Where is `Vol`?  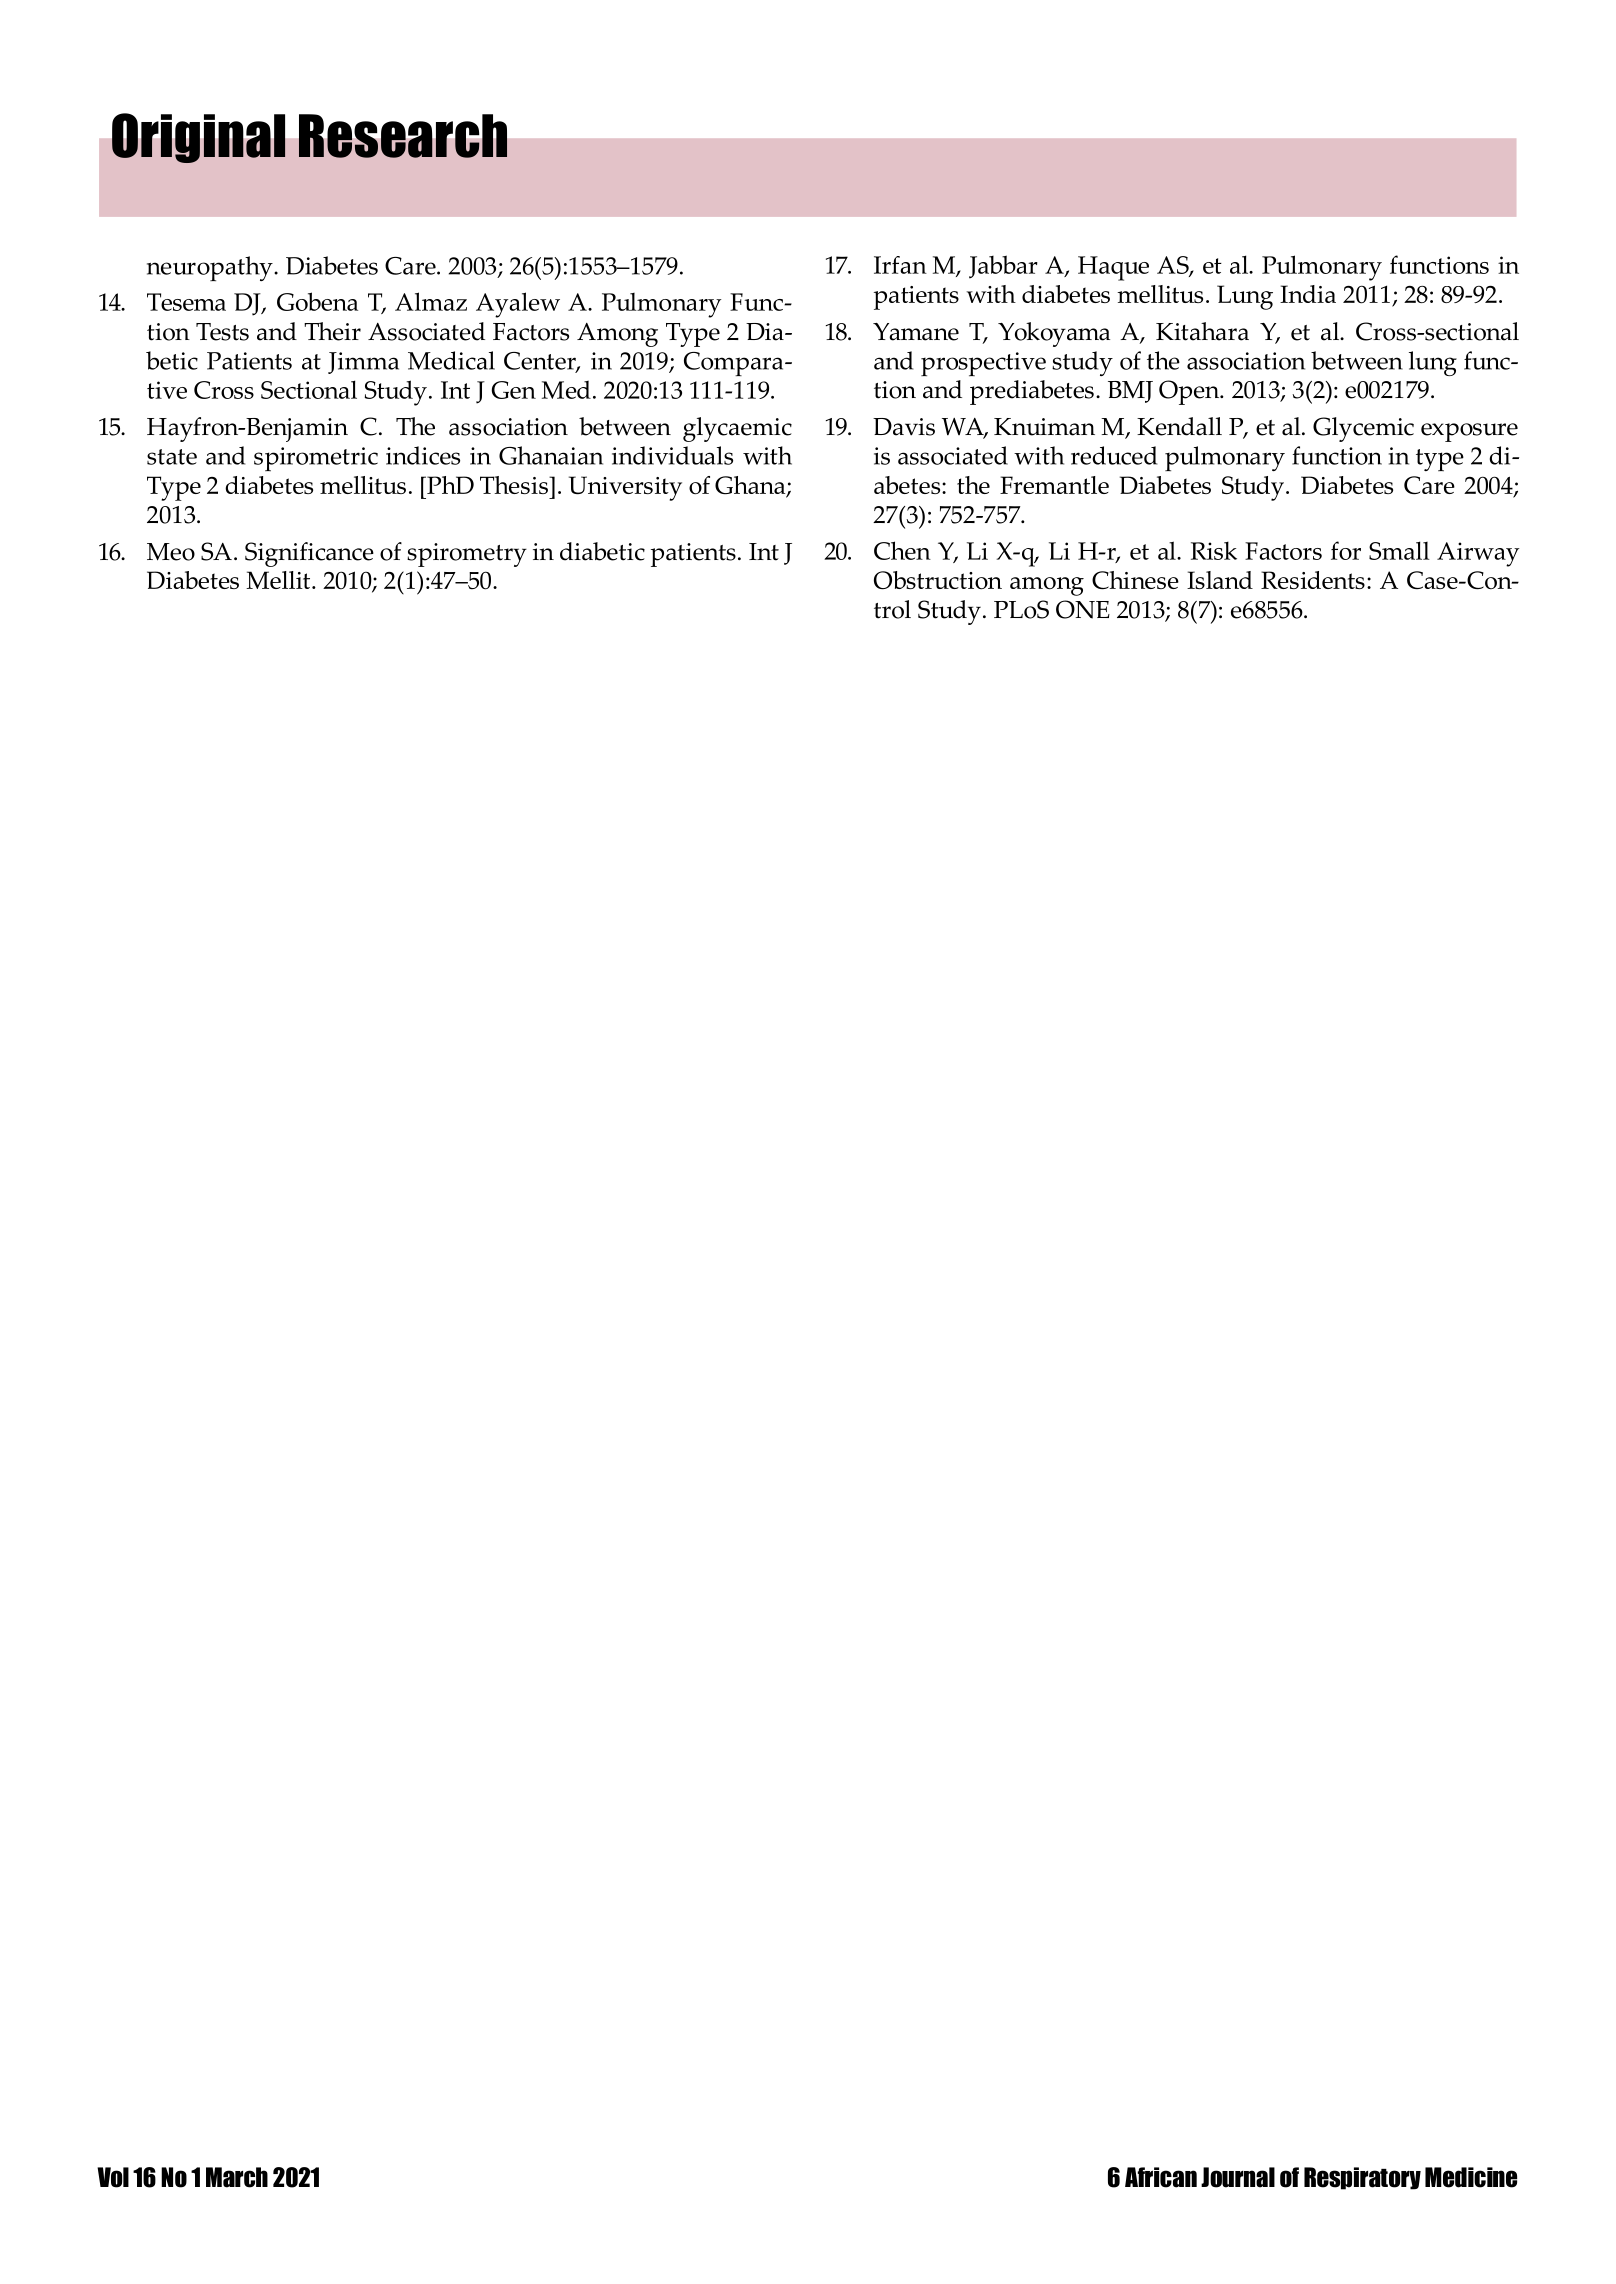 Vol is located at coordinates (113, 2177).
